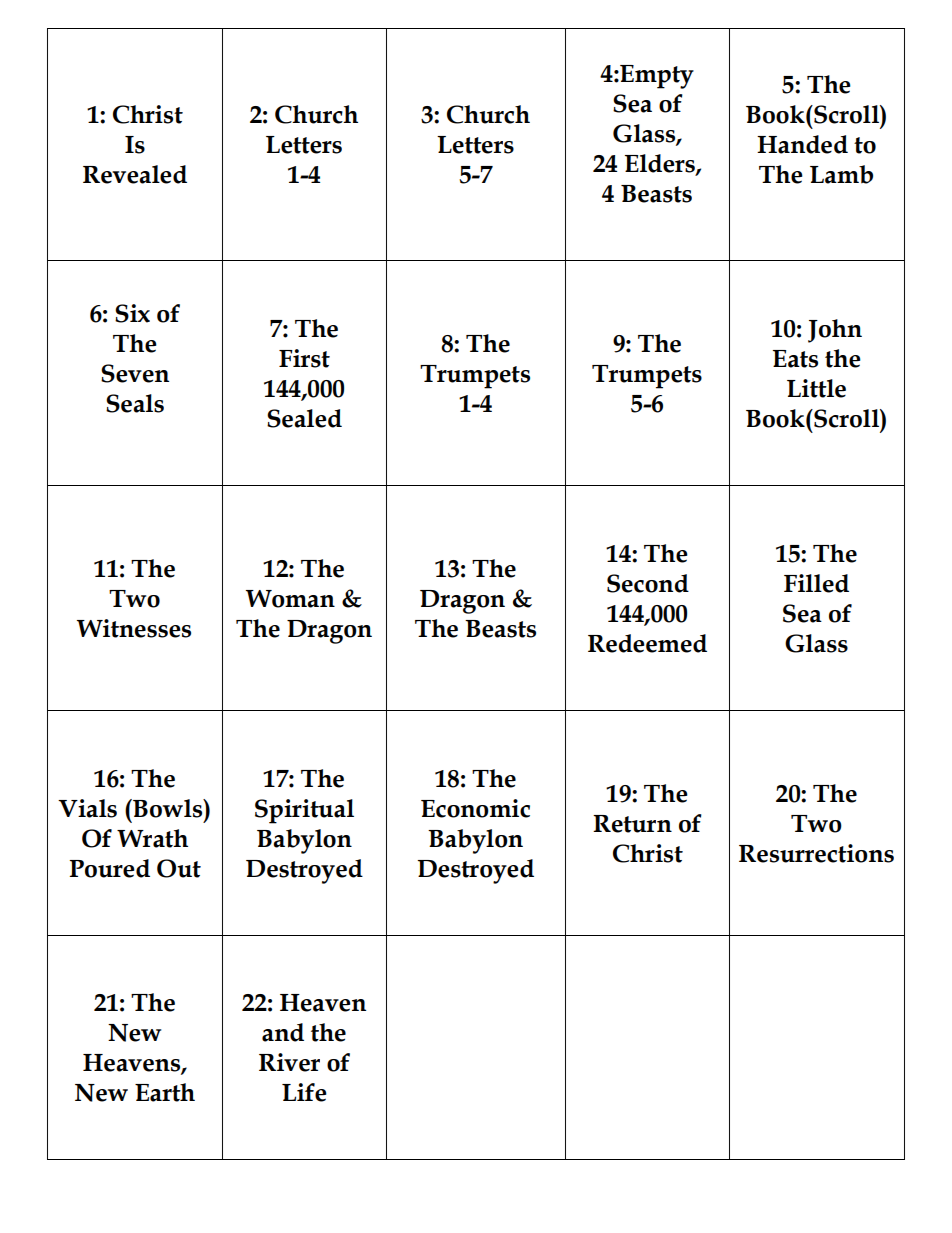 This image has height=1233, width=952. I want to click on Bowls, so click(168, 808).
